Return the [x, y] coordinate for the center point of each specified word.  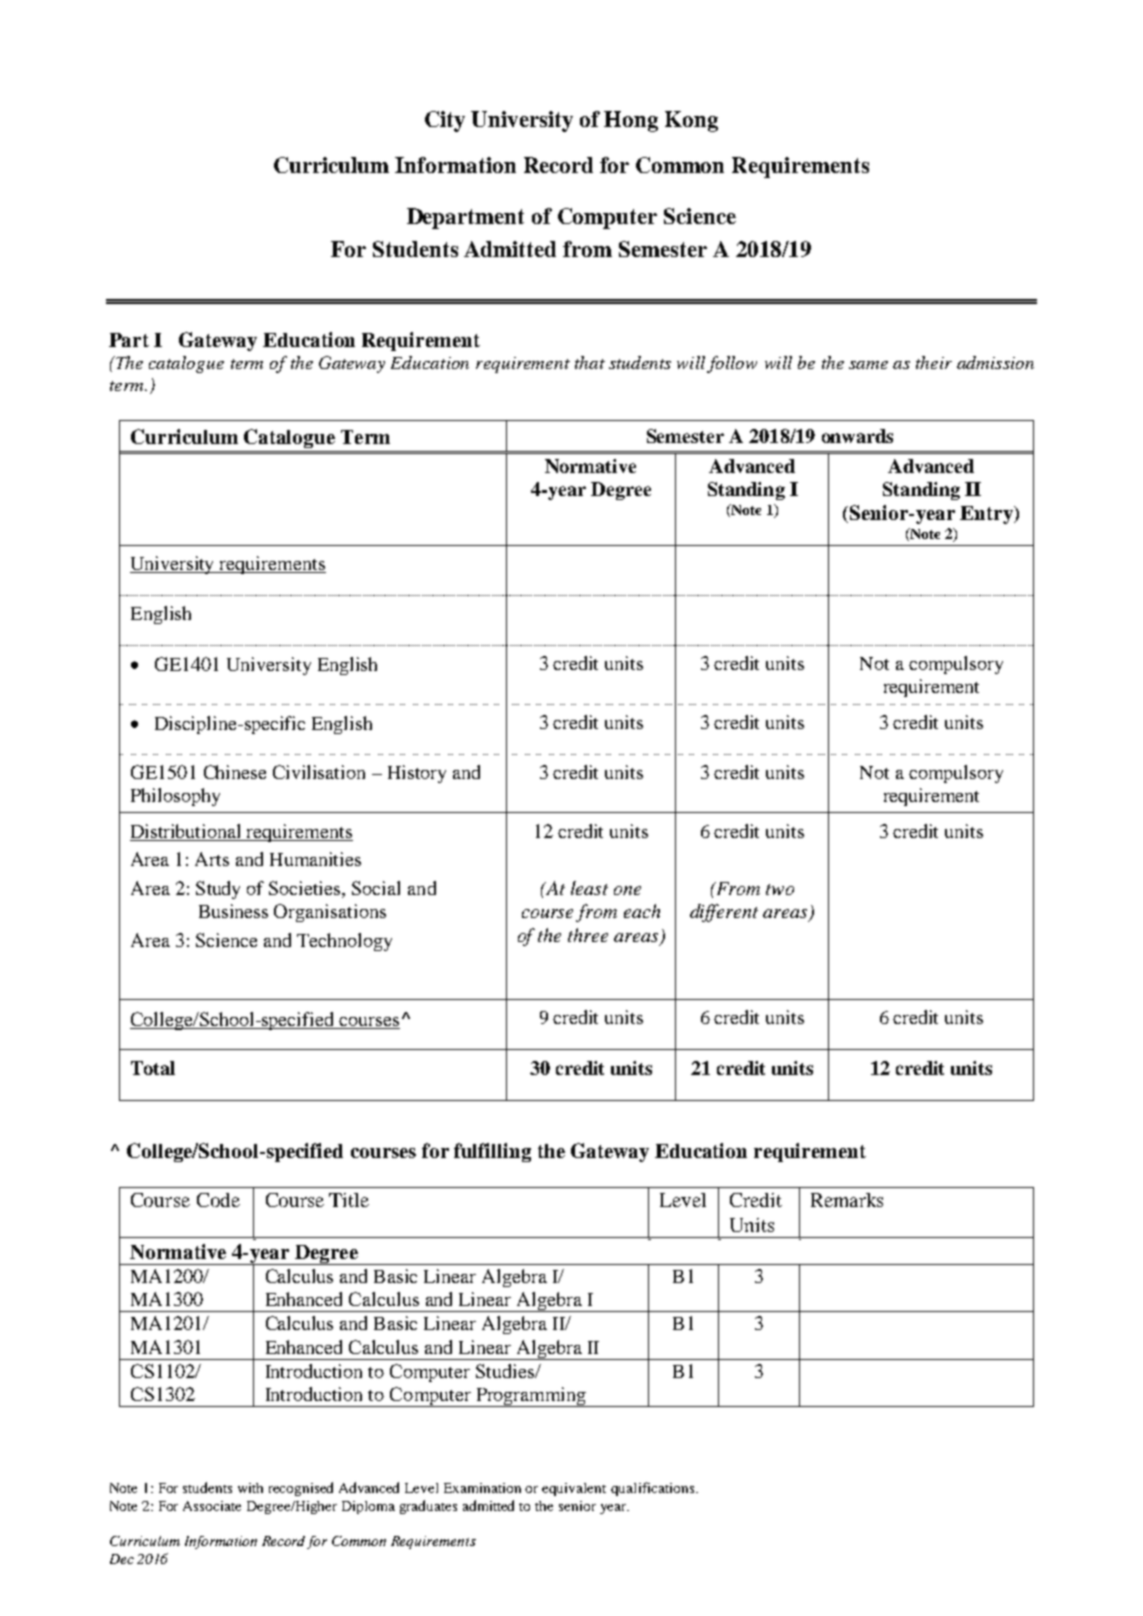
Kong [691, 121]
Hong [631, 121]
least [589, 888]
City [445, 121]
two [780, 889]
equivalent [574, 1489]
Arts [212, 859]
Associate [212, 1506]
